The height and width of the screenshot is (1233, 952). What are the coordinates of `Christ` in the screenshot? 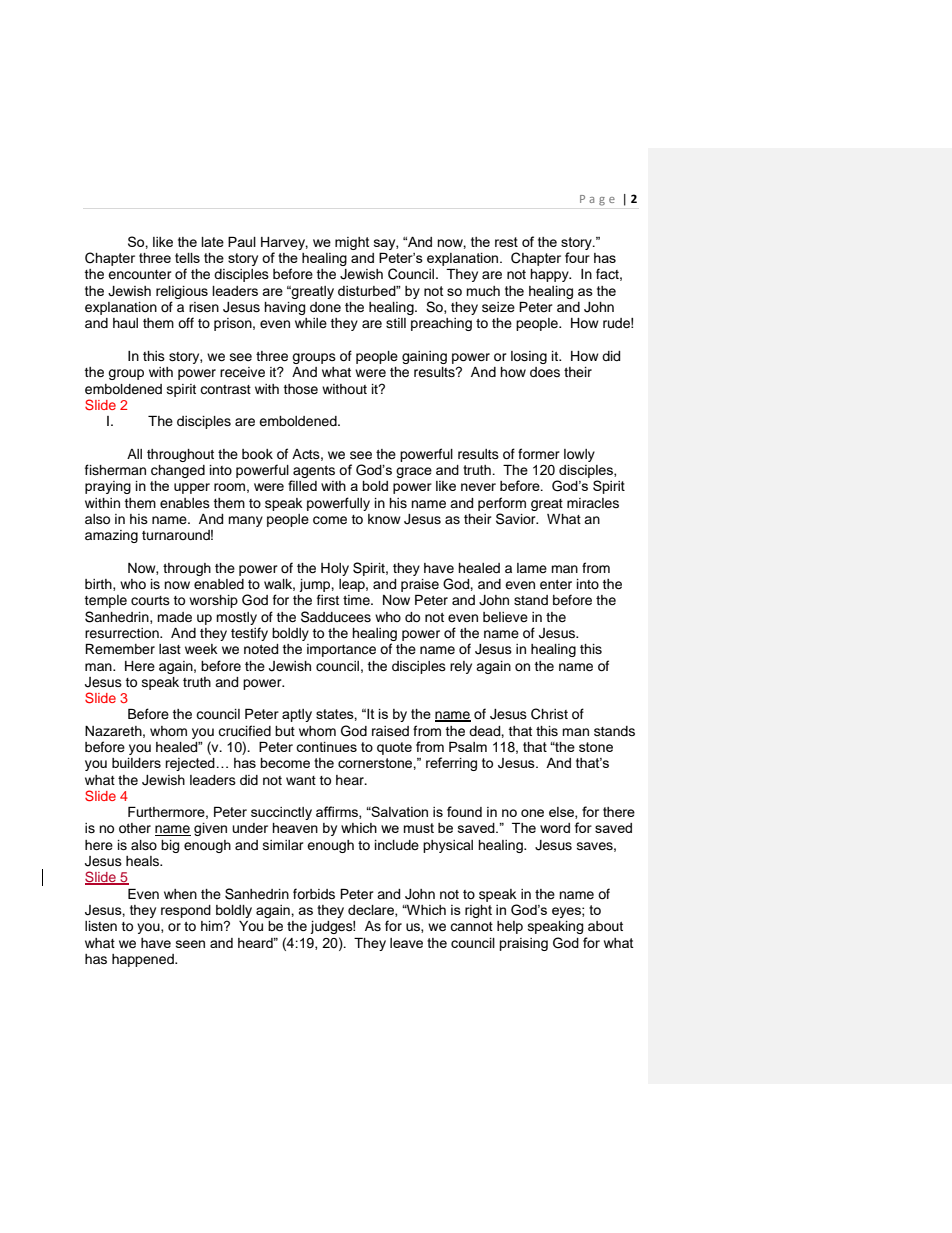 It's located at (549, 714).
